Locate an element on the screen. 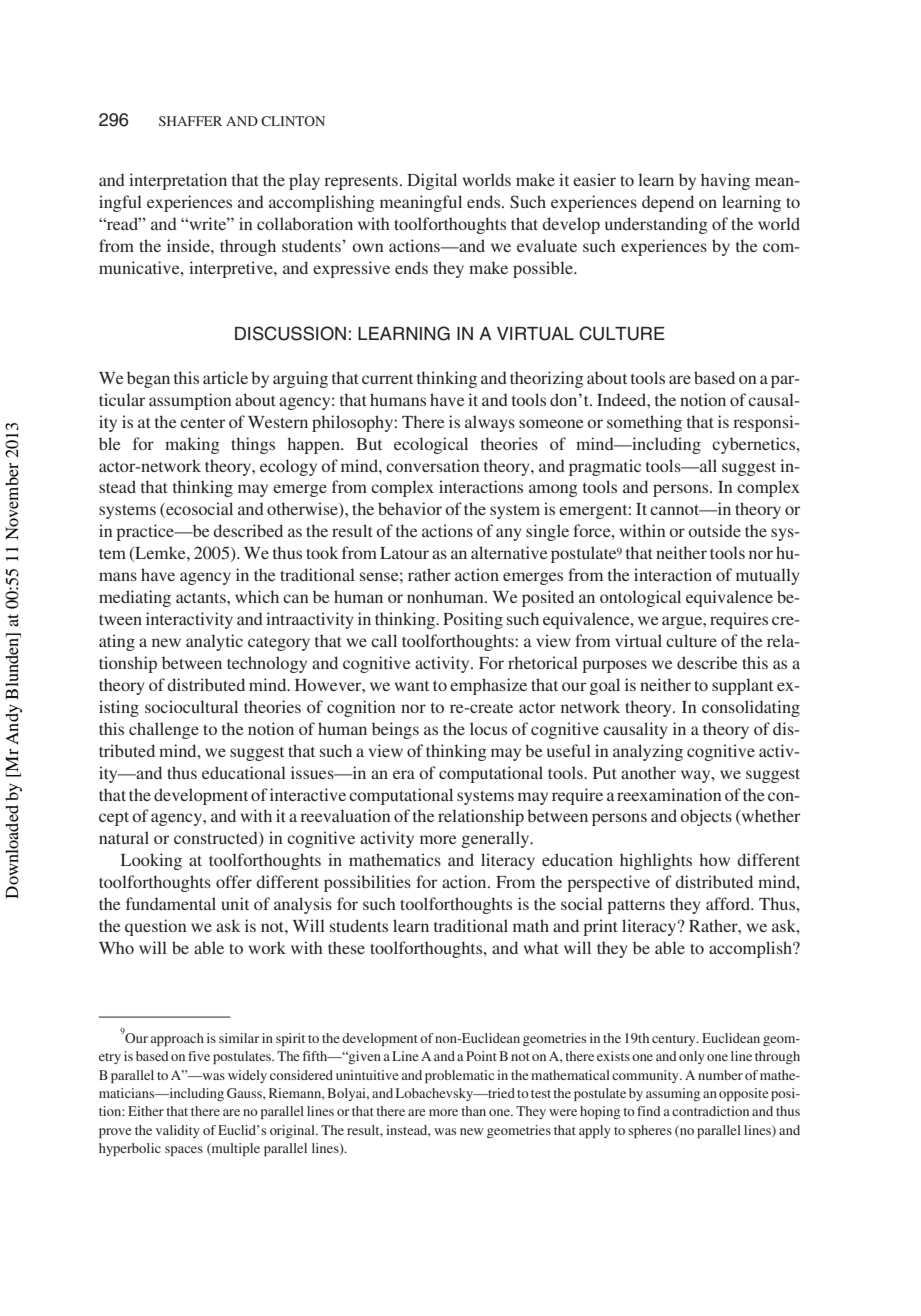 The image size is (921, 1316). analytic is located at coordinates (214, 642).
